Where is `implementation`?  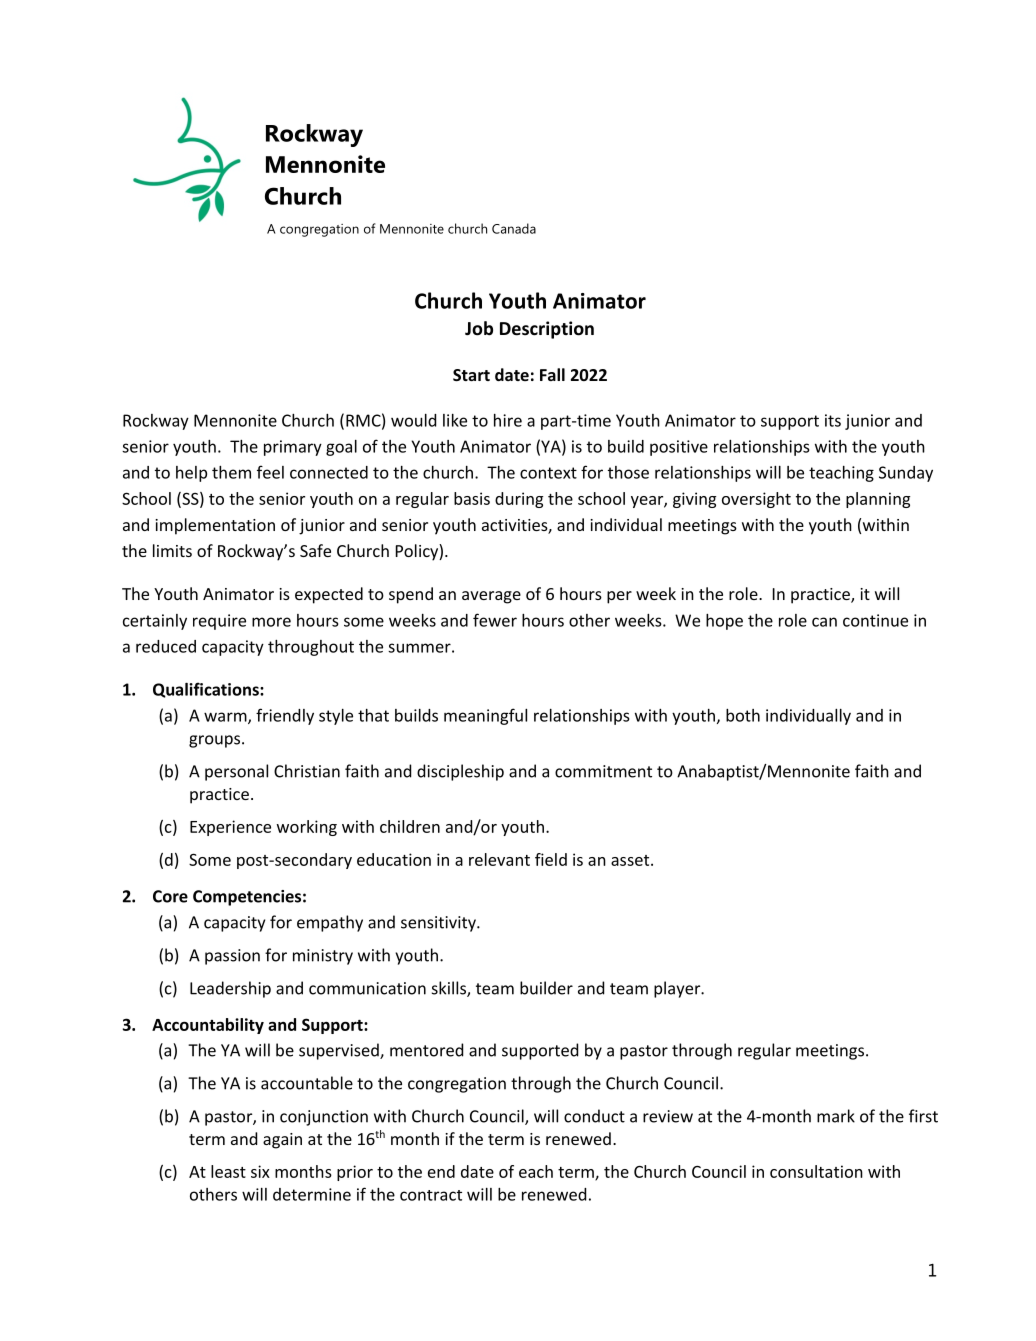 implementation is located at coordinates (215, 526).
